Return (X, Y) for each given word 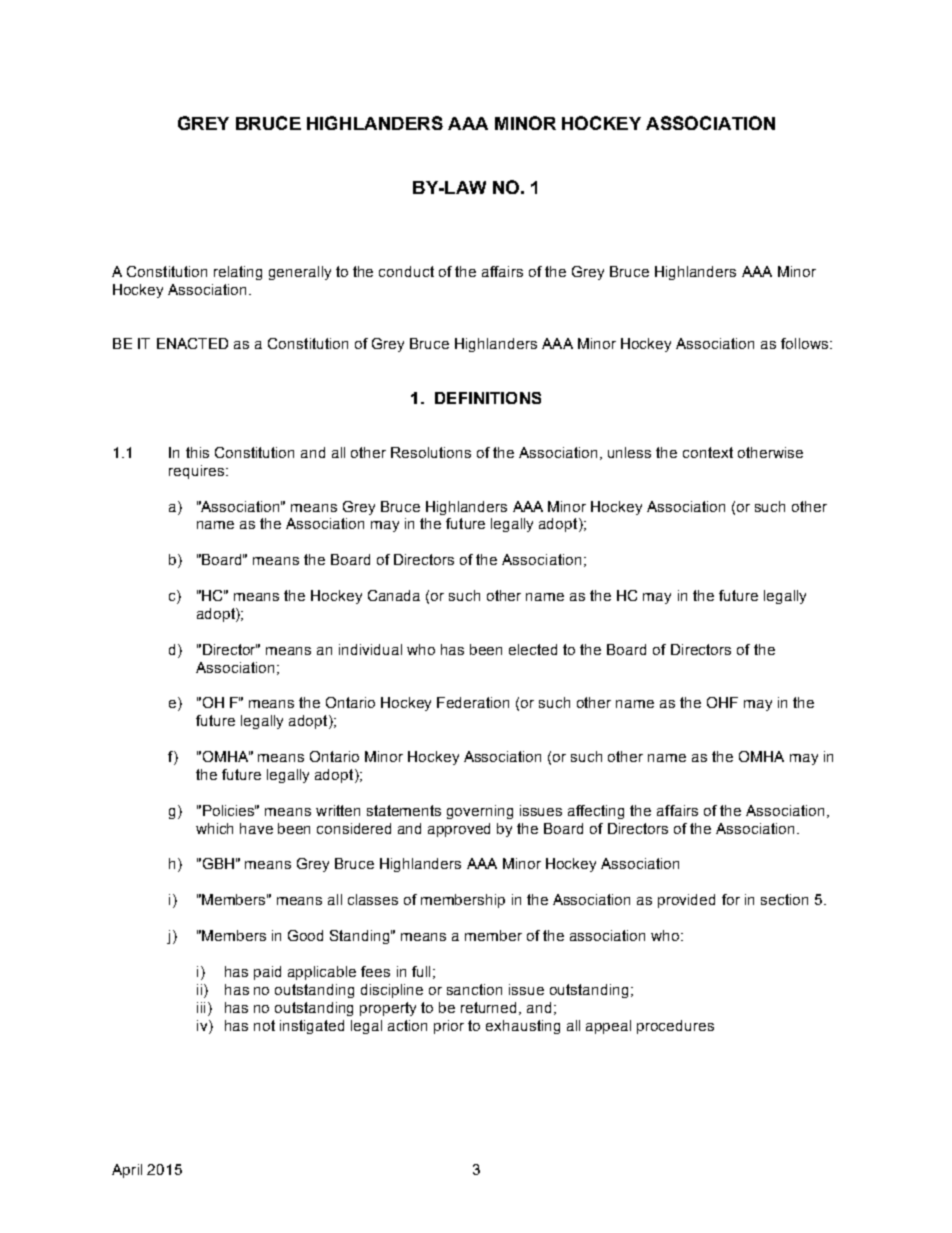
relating (238, 273)
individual (370, 649)
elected (533, 649)
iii (201, 1007)
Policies (229, 810)
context (708, 452)
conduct (406, 271)
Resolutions (431, 452)
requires (196, 472)
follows (806, 343)
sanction (474, 989)
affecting (596, 812)
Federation (473, 702)
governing (480, 812)
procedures (675, 1027)
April (127, 1171)
